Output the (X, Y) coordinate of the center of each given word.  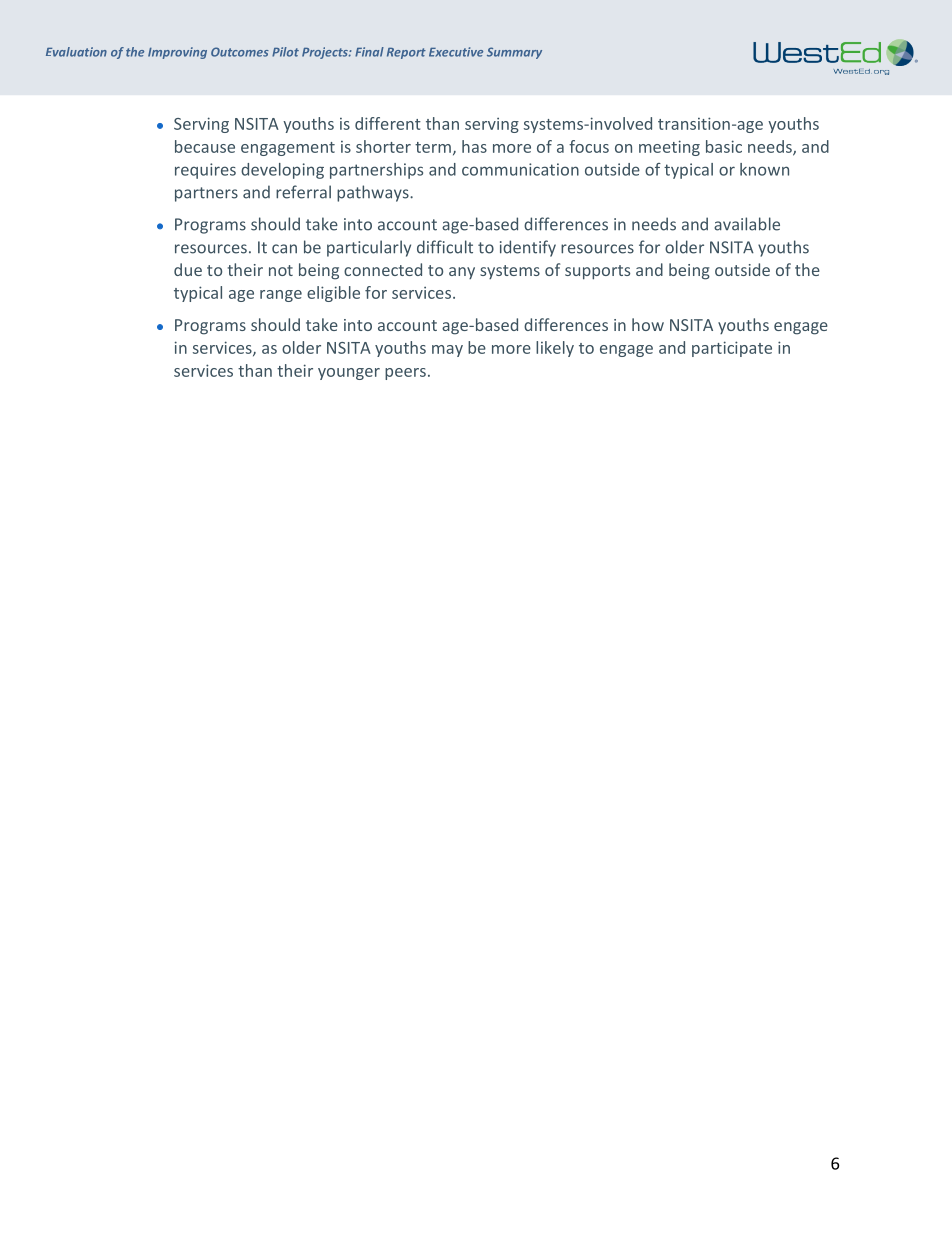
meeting (669, 148)
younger (349, 374)
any (462, 273)
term (433, 147)
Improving (177, 53)
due (188, 269)
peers (405, 374)
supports (597, 272)
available (747, 224)
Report (406, 53)
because (205, 146)
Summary (514, 53)
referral (303, 192)
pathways (374, 193)
